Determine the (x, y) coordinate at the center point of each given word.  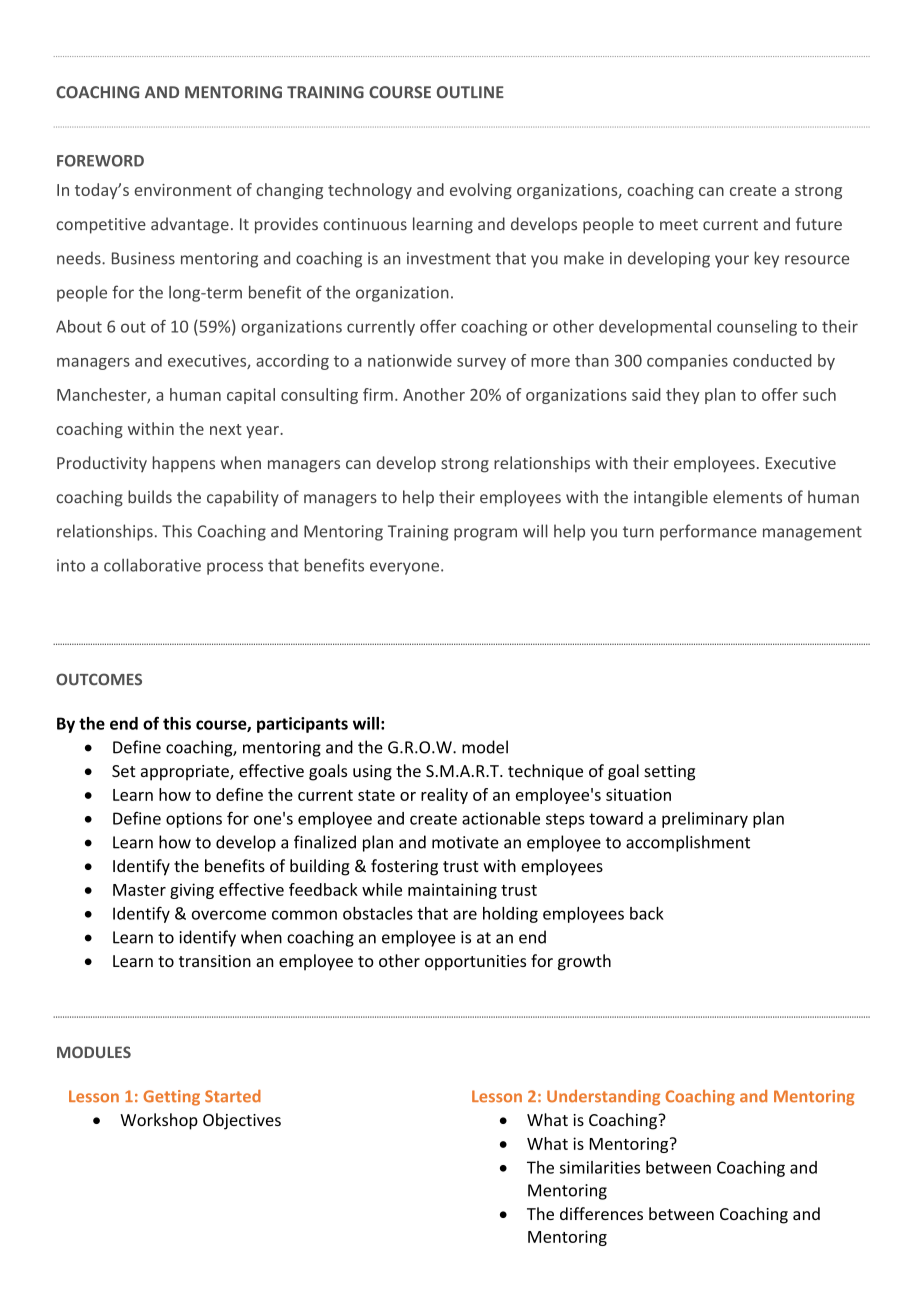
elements (747, 497)
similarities (600, 1167)
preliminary (705, 820)
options (194, 820)
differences (601, 1213)
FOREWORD (100, 161)
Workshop (159, 1121)
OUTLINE (470, 92)
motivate (465, 842)
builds (150, 497)
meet (679, 225)
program (485, 534)
